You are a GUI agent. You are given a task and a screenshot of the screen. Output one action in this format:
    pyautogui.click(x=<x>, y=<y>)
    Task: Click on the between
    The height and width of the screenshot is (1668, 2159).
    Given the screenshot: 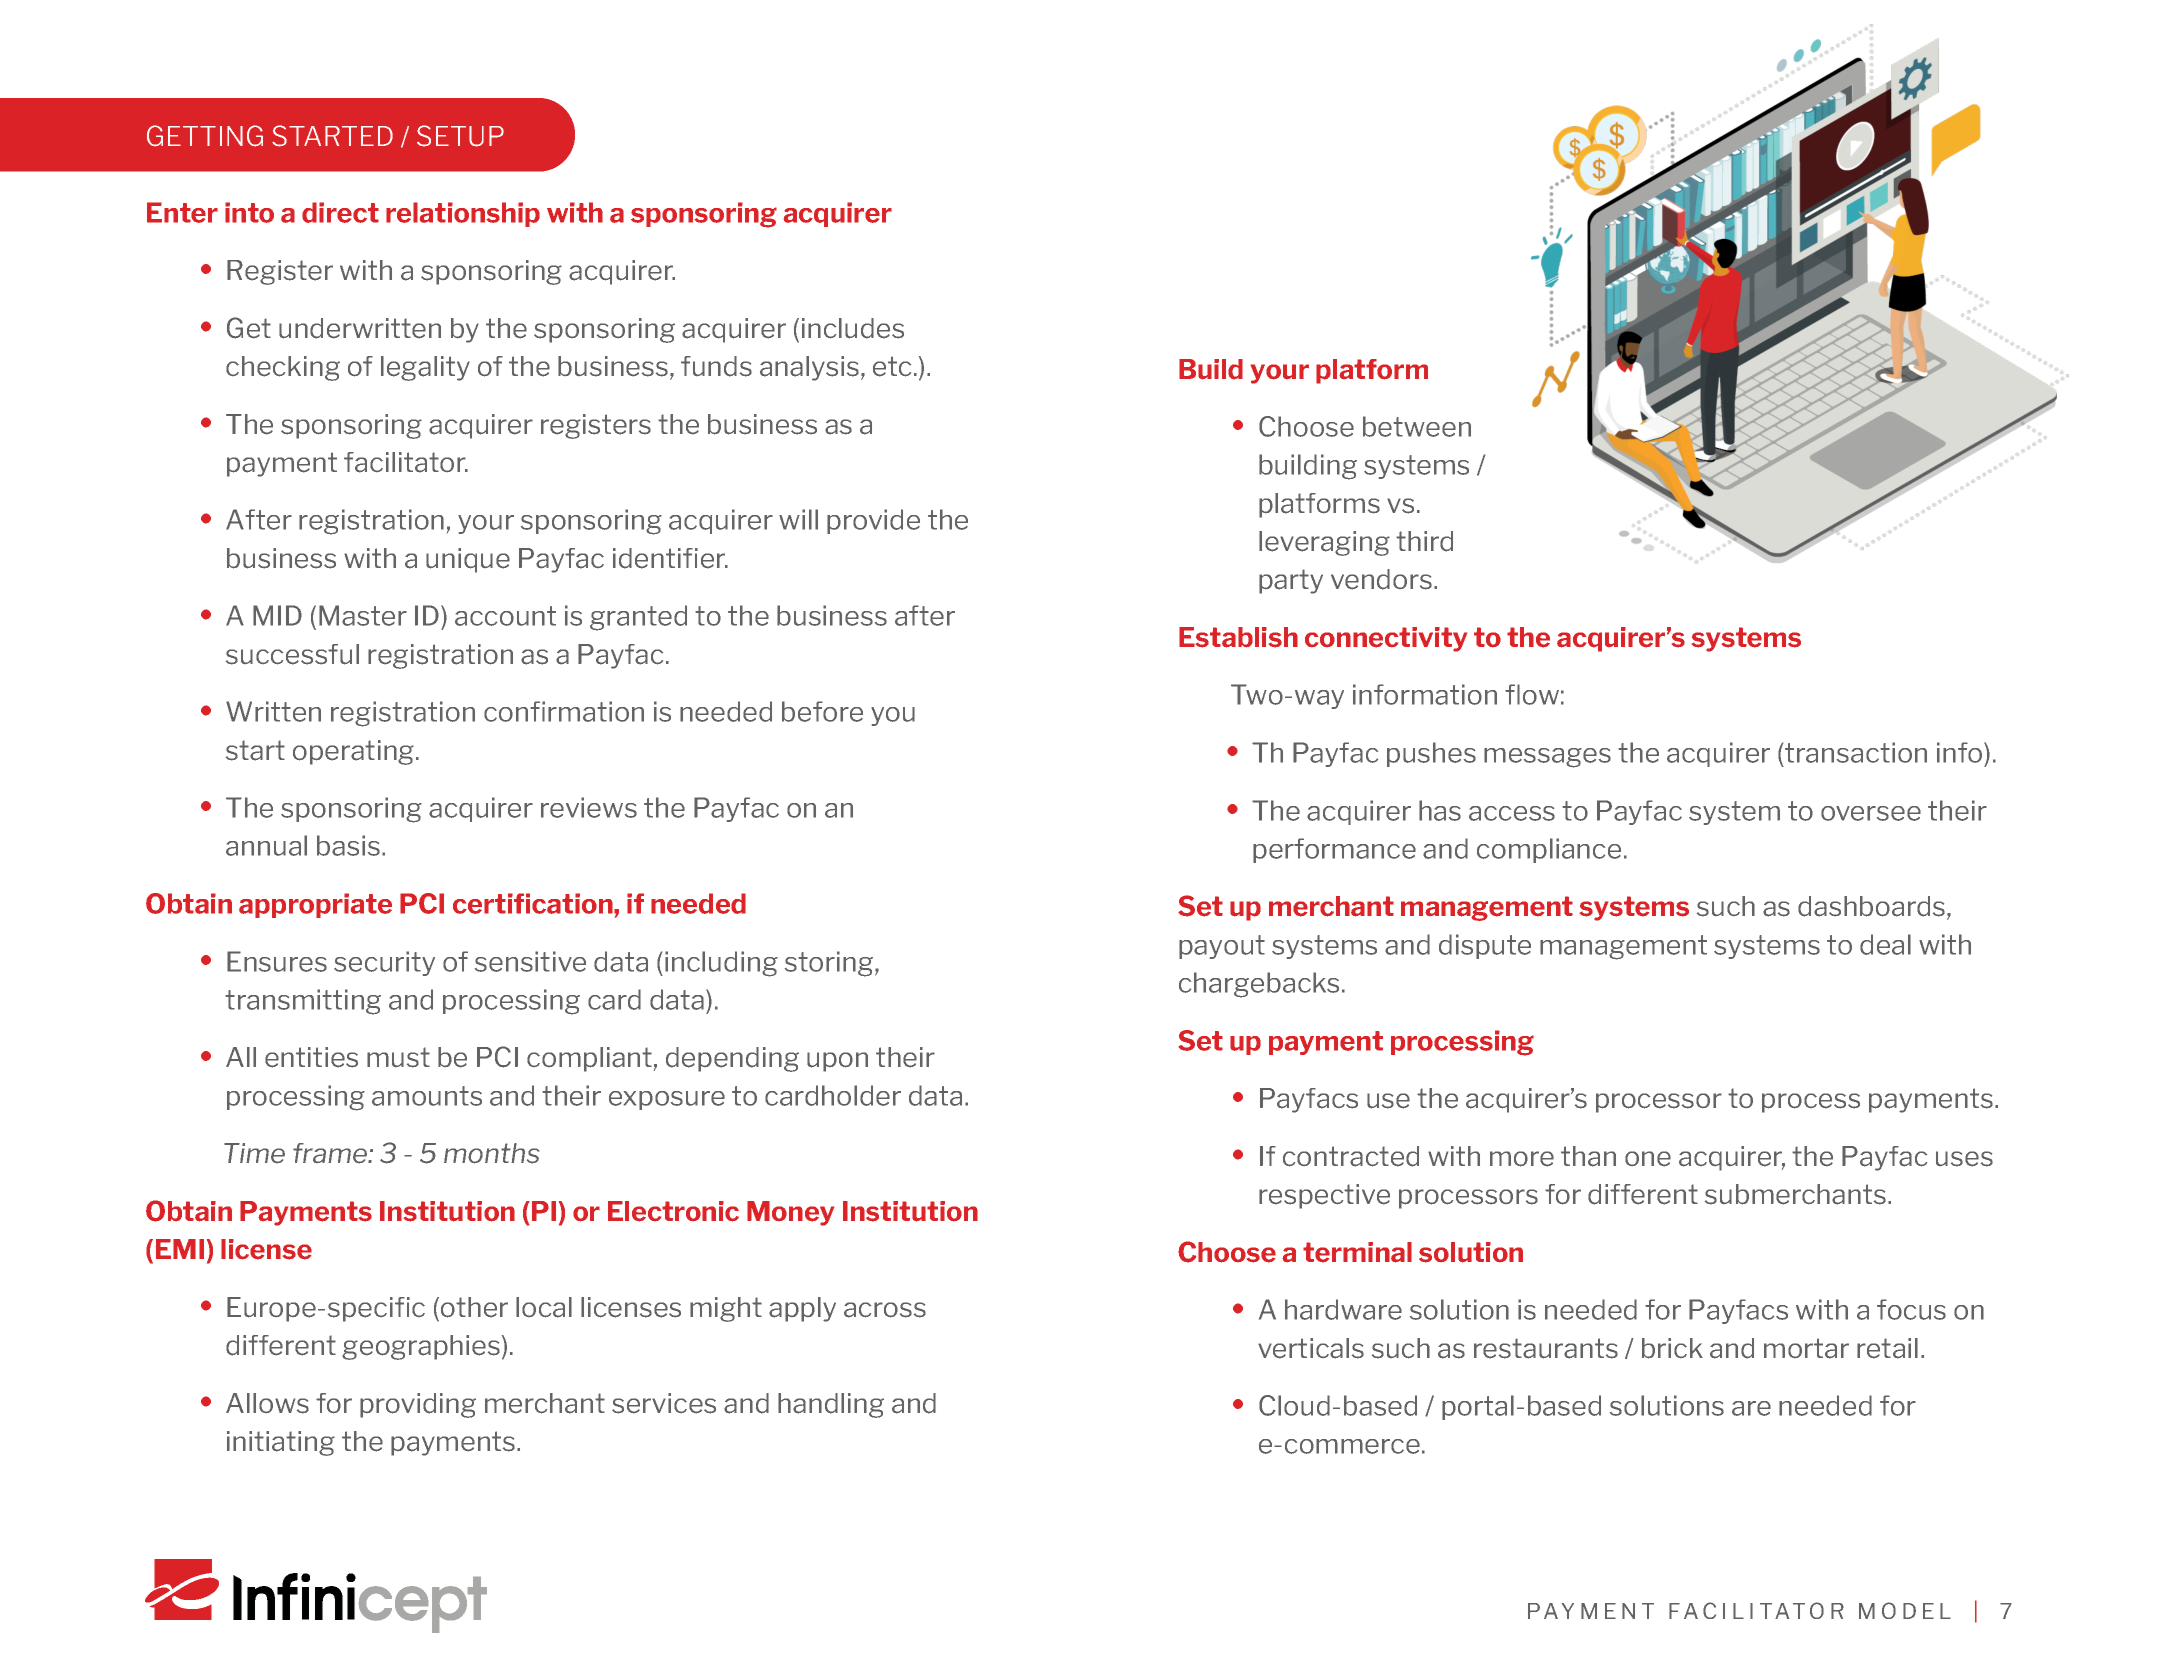 What is the action you would take?
    pyautogui.click(x=1417, y=426)
